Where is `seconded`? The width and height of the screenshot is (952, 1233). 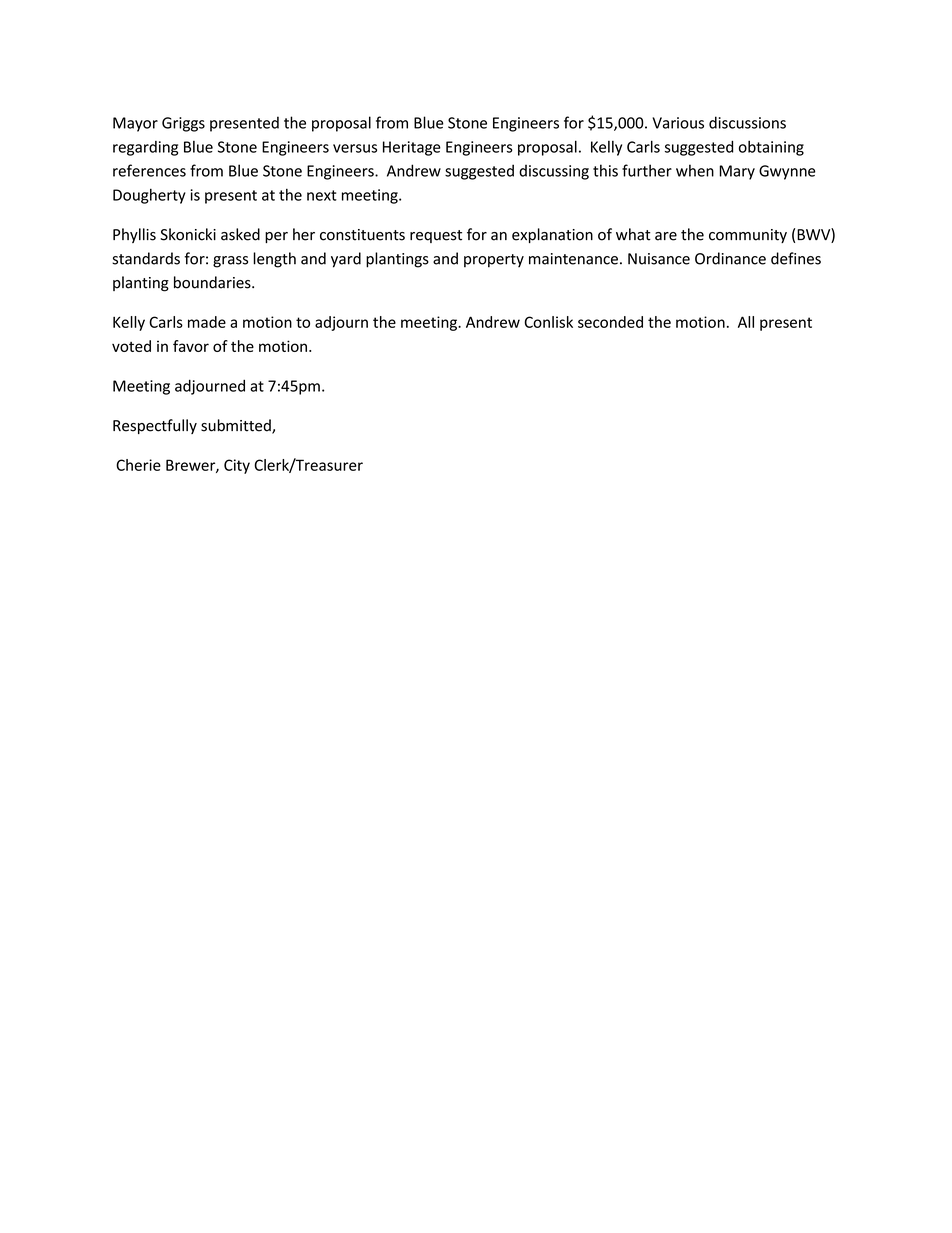 seconded is located at coordinates (610, 322).
